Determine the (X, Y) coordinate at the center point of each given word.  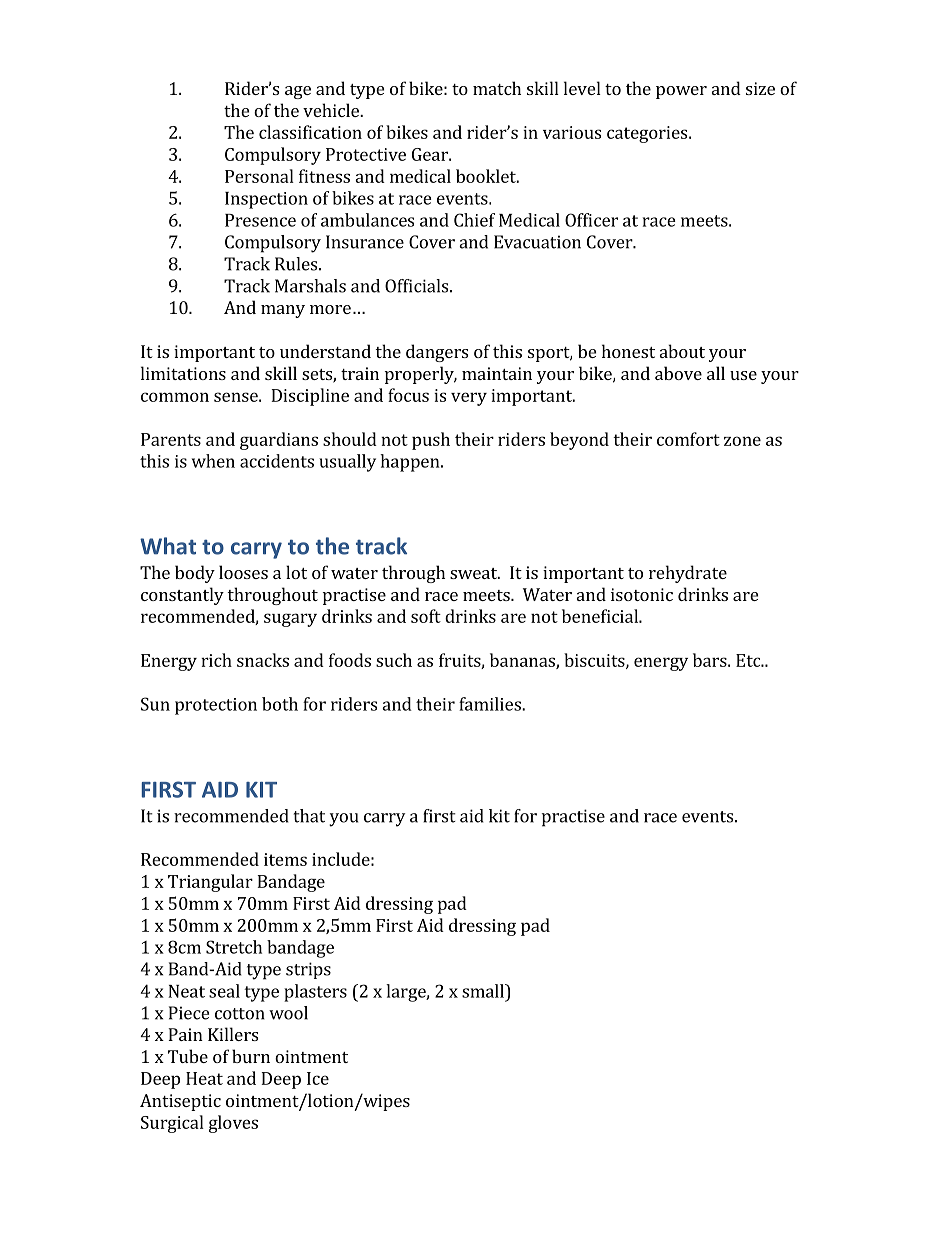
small (484, 991)
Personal (259, 176)
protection (216, 706)
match (497, 88)
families (491, 704)
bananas (523, 661)
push (431, 441)
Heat (204, 1078)
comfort (688, 439)
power (681, 92)
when (213, 461)
